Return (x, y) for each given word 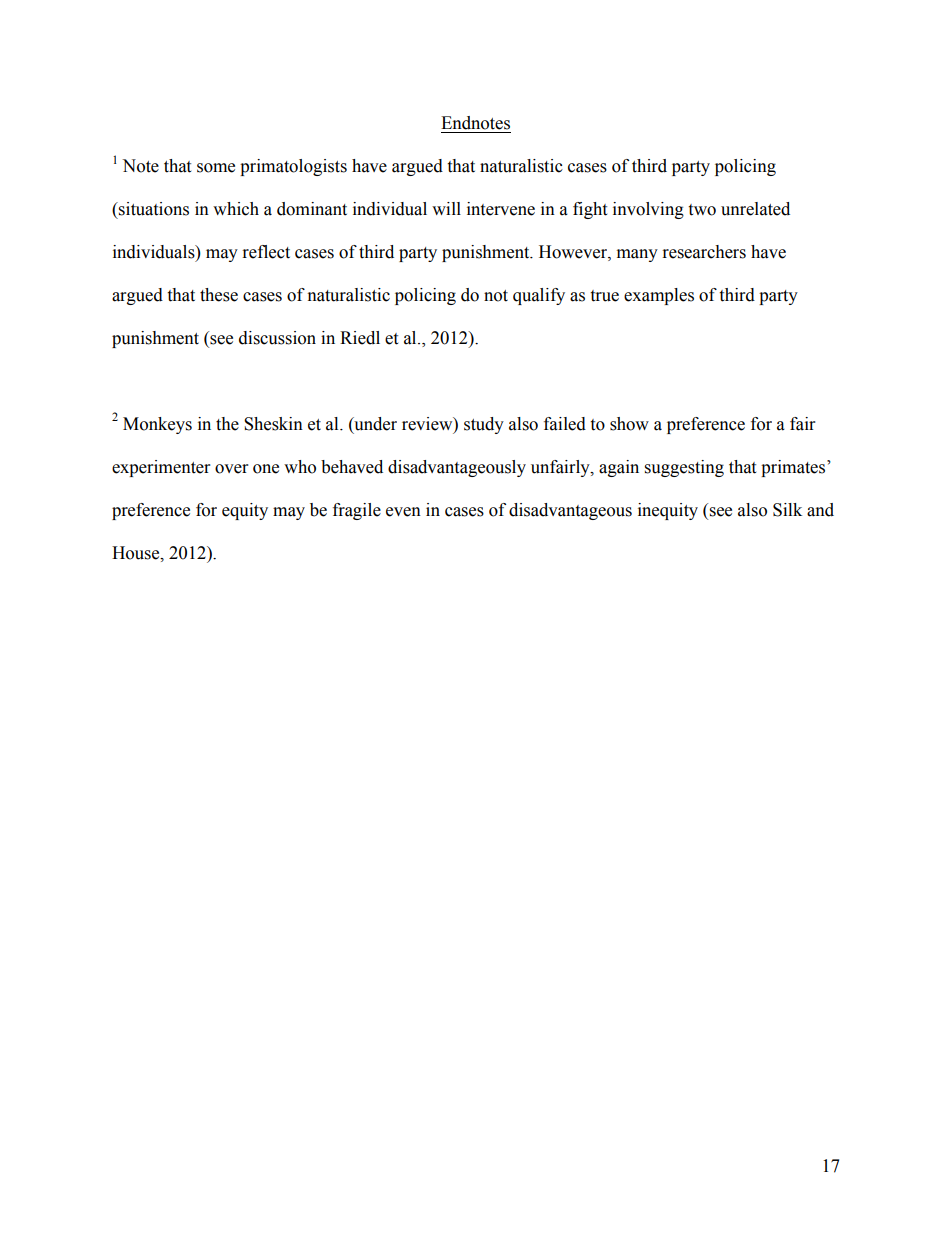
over (231, 469)
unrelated (755, 209)
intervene (501, 209)
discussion (277, 338)
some (216, 168)
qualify (539, 296)
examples (659, 296)
